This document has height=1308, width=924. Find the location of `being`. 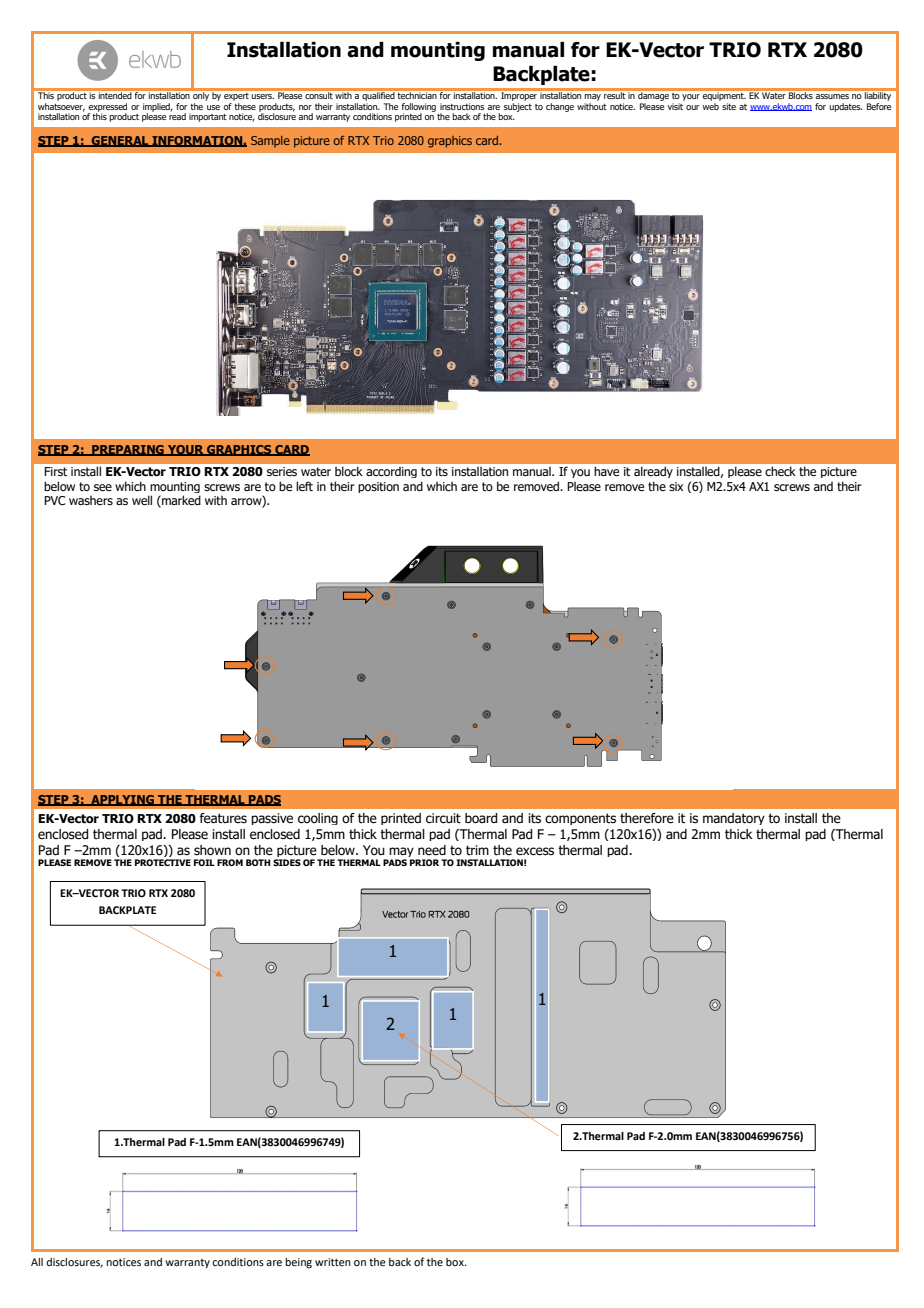

being is located at coordinates (298, 1263).
